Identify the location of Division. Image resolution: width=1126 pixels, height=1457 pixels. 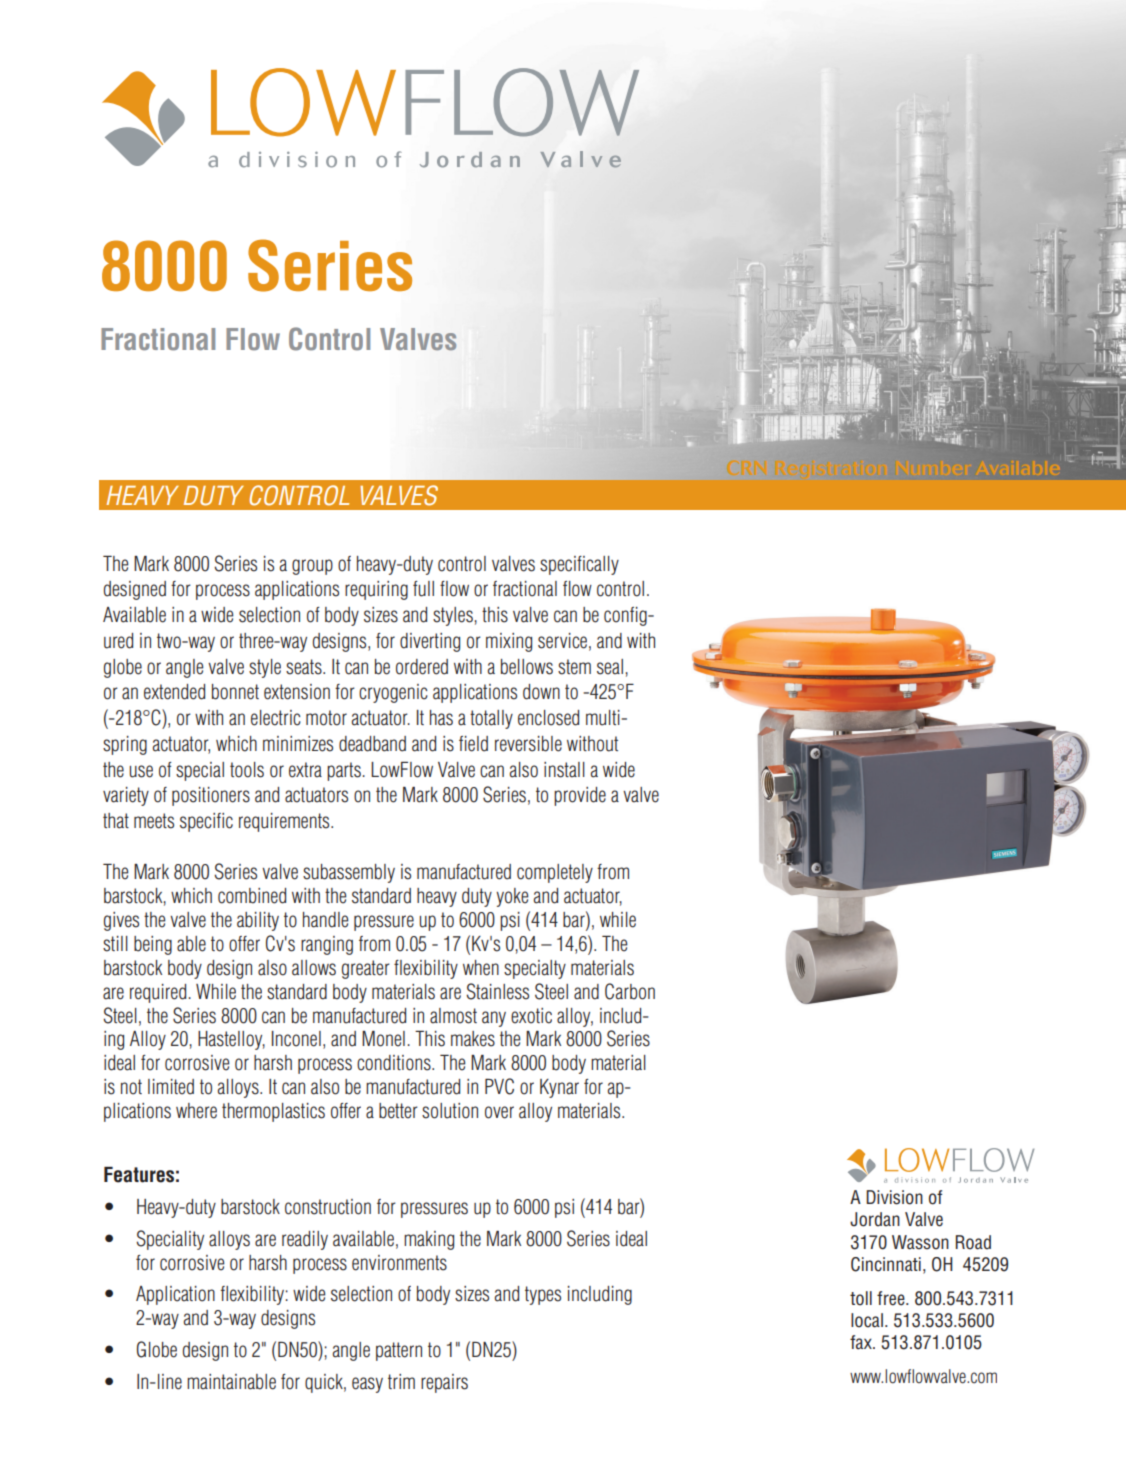
(894, 1197).
